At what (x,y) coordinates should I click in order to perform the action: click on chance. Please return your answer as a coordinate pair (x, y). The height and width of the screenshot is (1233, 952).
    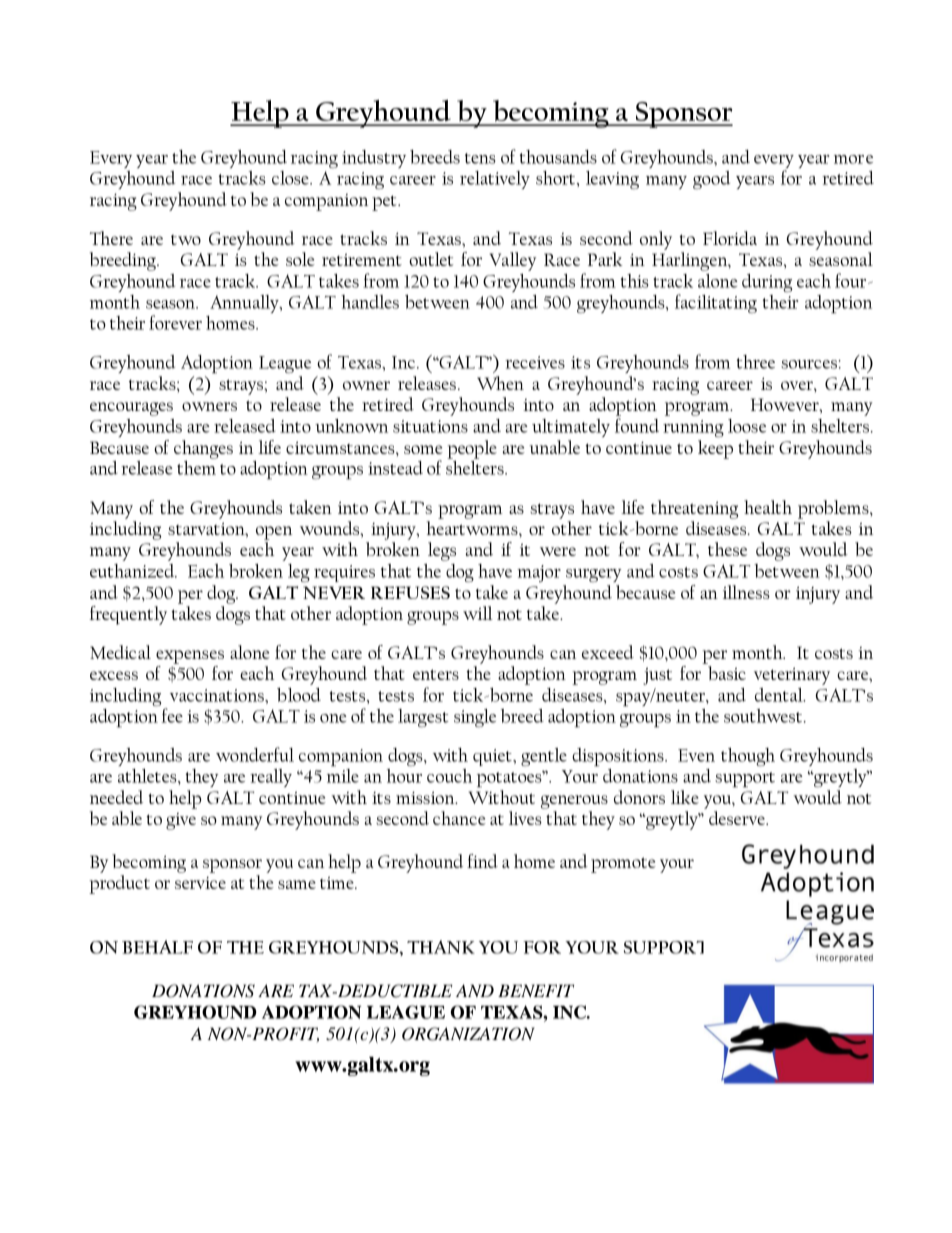
    Looking at the image, I should click on (459, 818).
